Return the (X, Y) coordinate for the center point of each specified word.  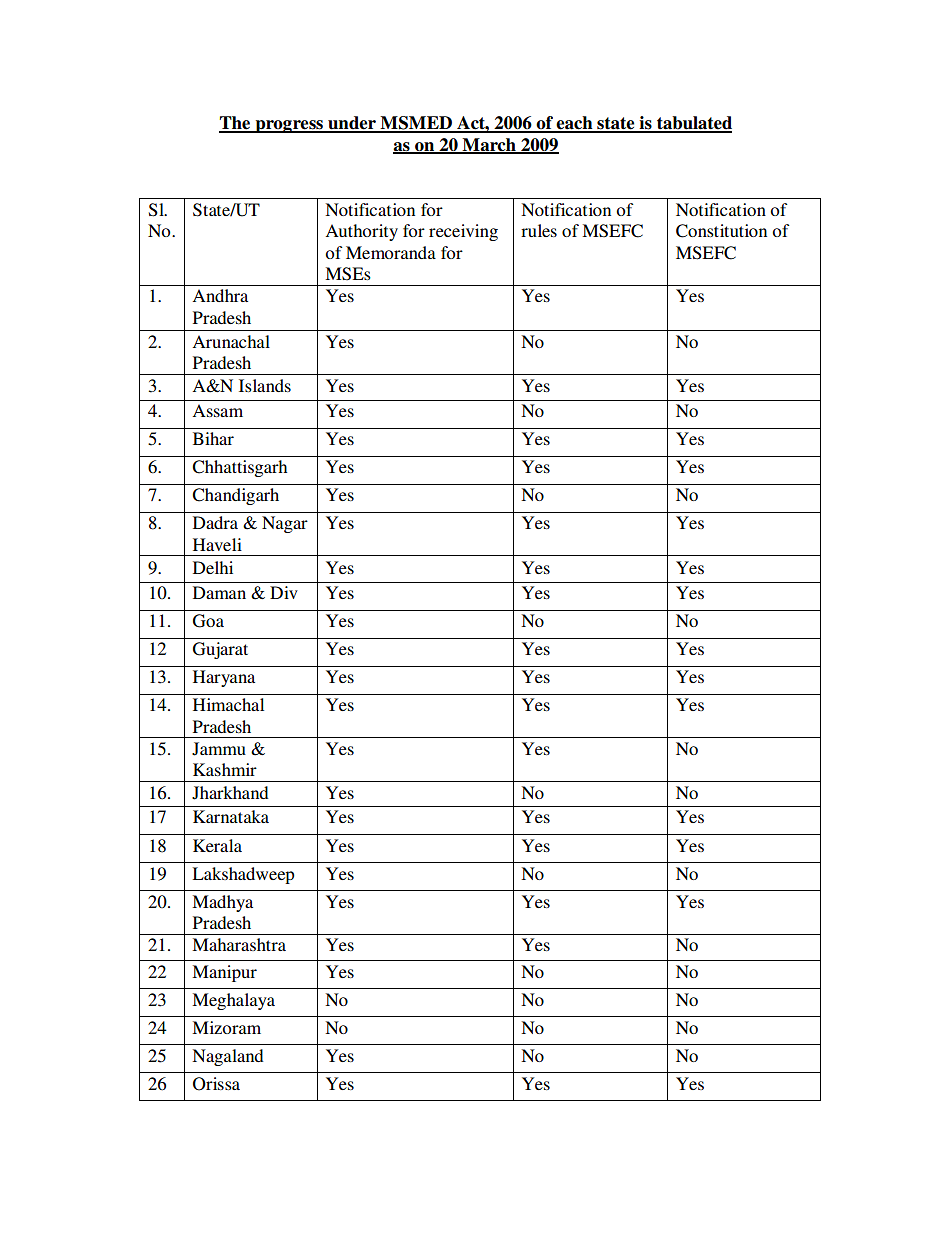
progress (289, 126)
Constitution (721, 231)
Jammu (219, 749)
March (489, 145)
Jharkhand (230, 793)
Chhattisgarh (239, 468)
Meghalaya (233, 1001)
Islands (265, 385)
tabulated (693, 124)
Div (284, 592)
